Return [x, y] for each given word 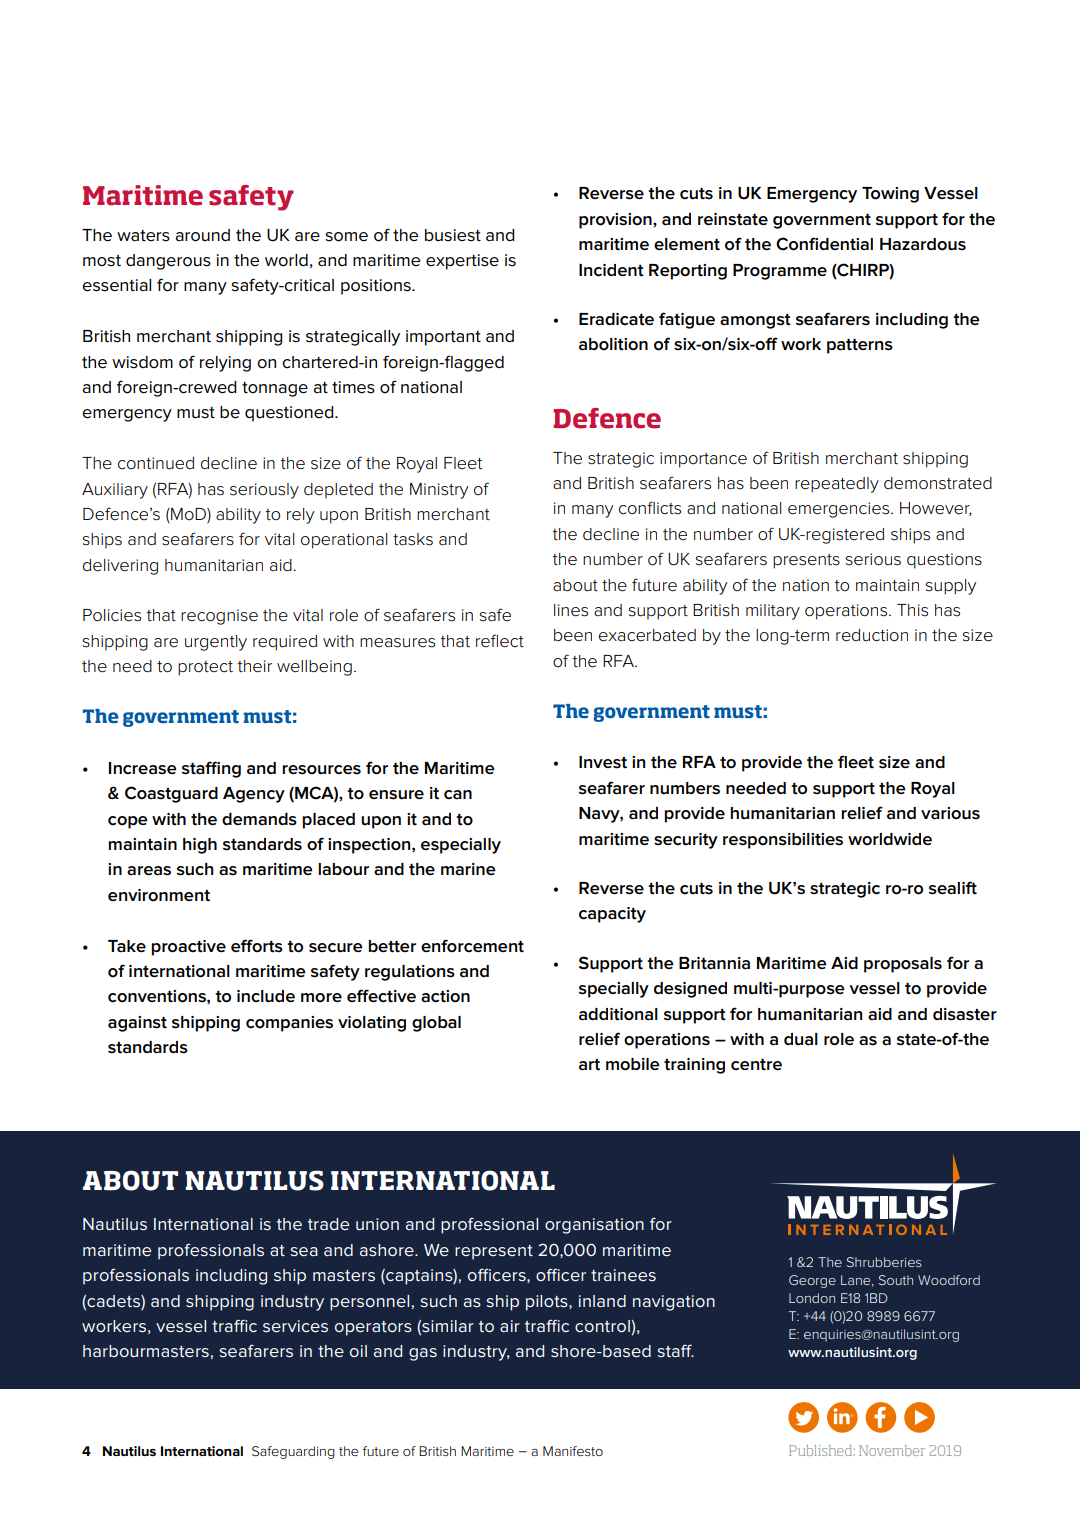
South [896, 1280]
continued [156, 463]
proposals [903, 965]
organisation [594, 1226]
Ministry [439, 491]
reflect [500, 641]
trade [328, 1224]
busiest [453, 235]
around [202, 235]
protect [205, 668]
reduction [872, 635]
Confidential [824, 244]
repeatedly [837, 485]
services [295, 1326]
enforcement [472, 946]
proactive [188, 948]
